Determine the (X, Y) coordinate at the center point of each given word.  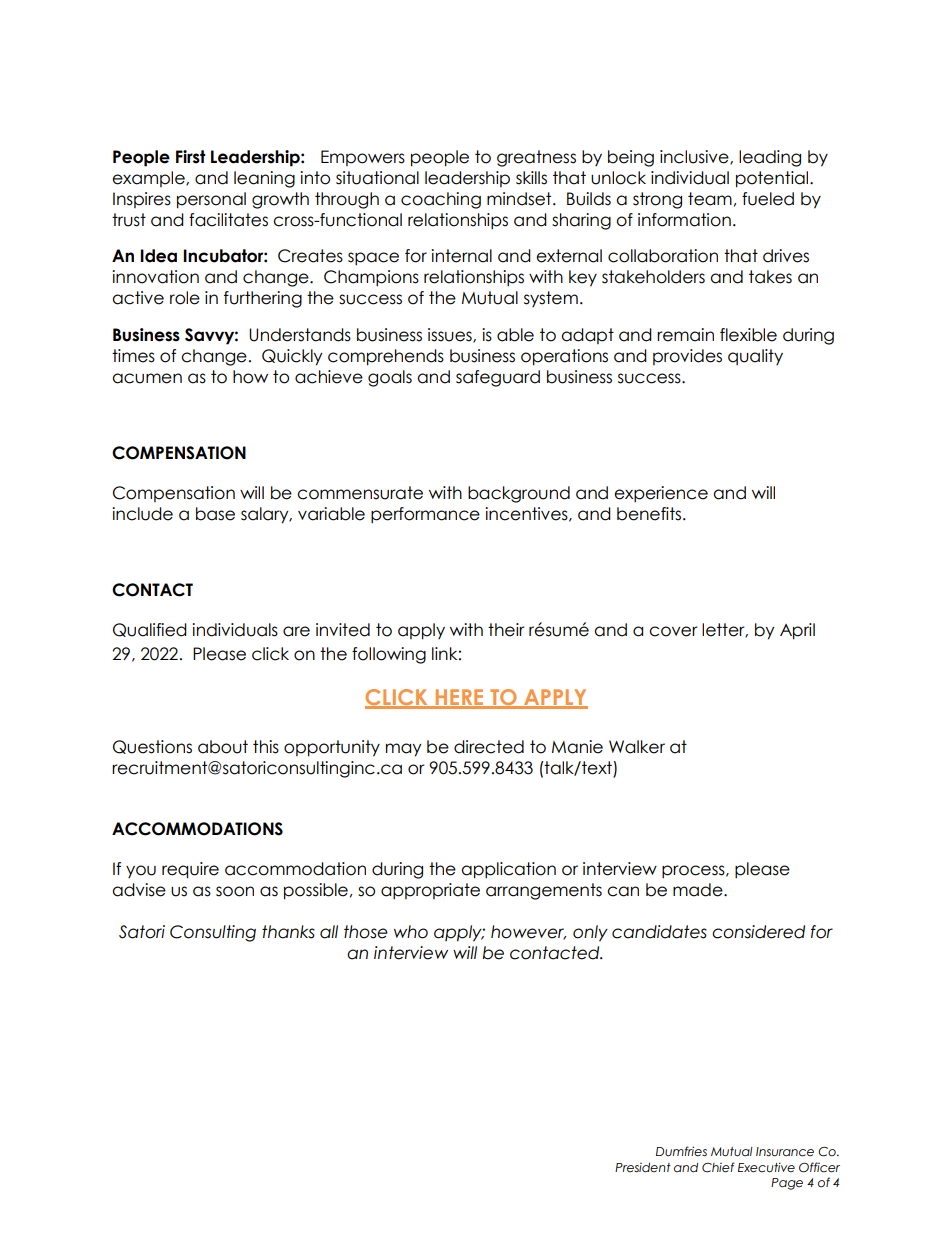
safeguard (498, 378)
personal (211, 200)
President (643, 1168)
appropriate (430, 891)
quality (755, 357)
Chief (718, 1167)
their (506, 630)
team (710, 199)
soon (235, 891)
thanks (288, 932)
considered (758, 932)
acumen (147, 378)
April (797, 631)
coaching (441, 200)
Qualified (150, 630)
